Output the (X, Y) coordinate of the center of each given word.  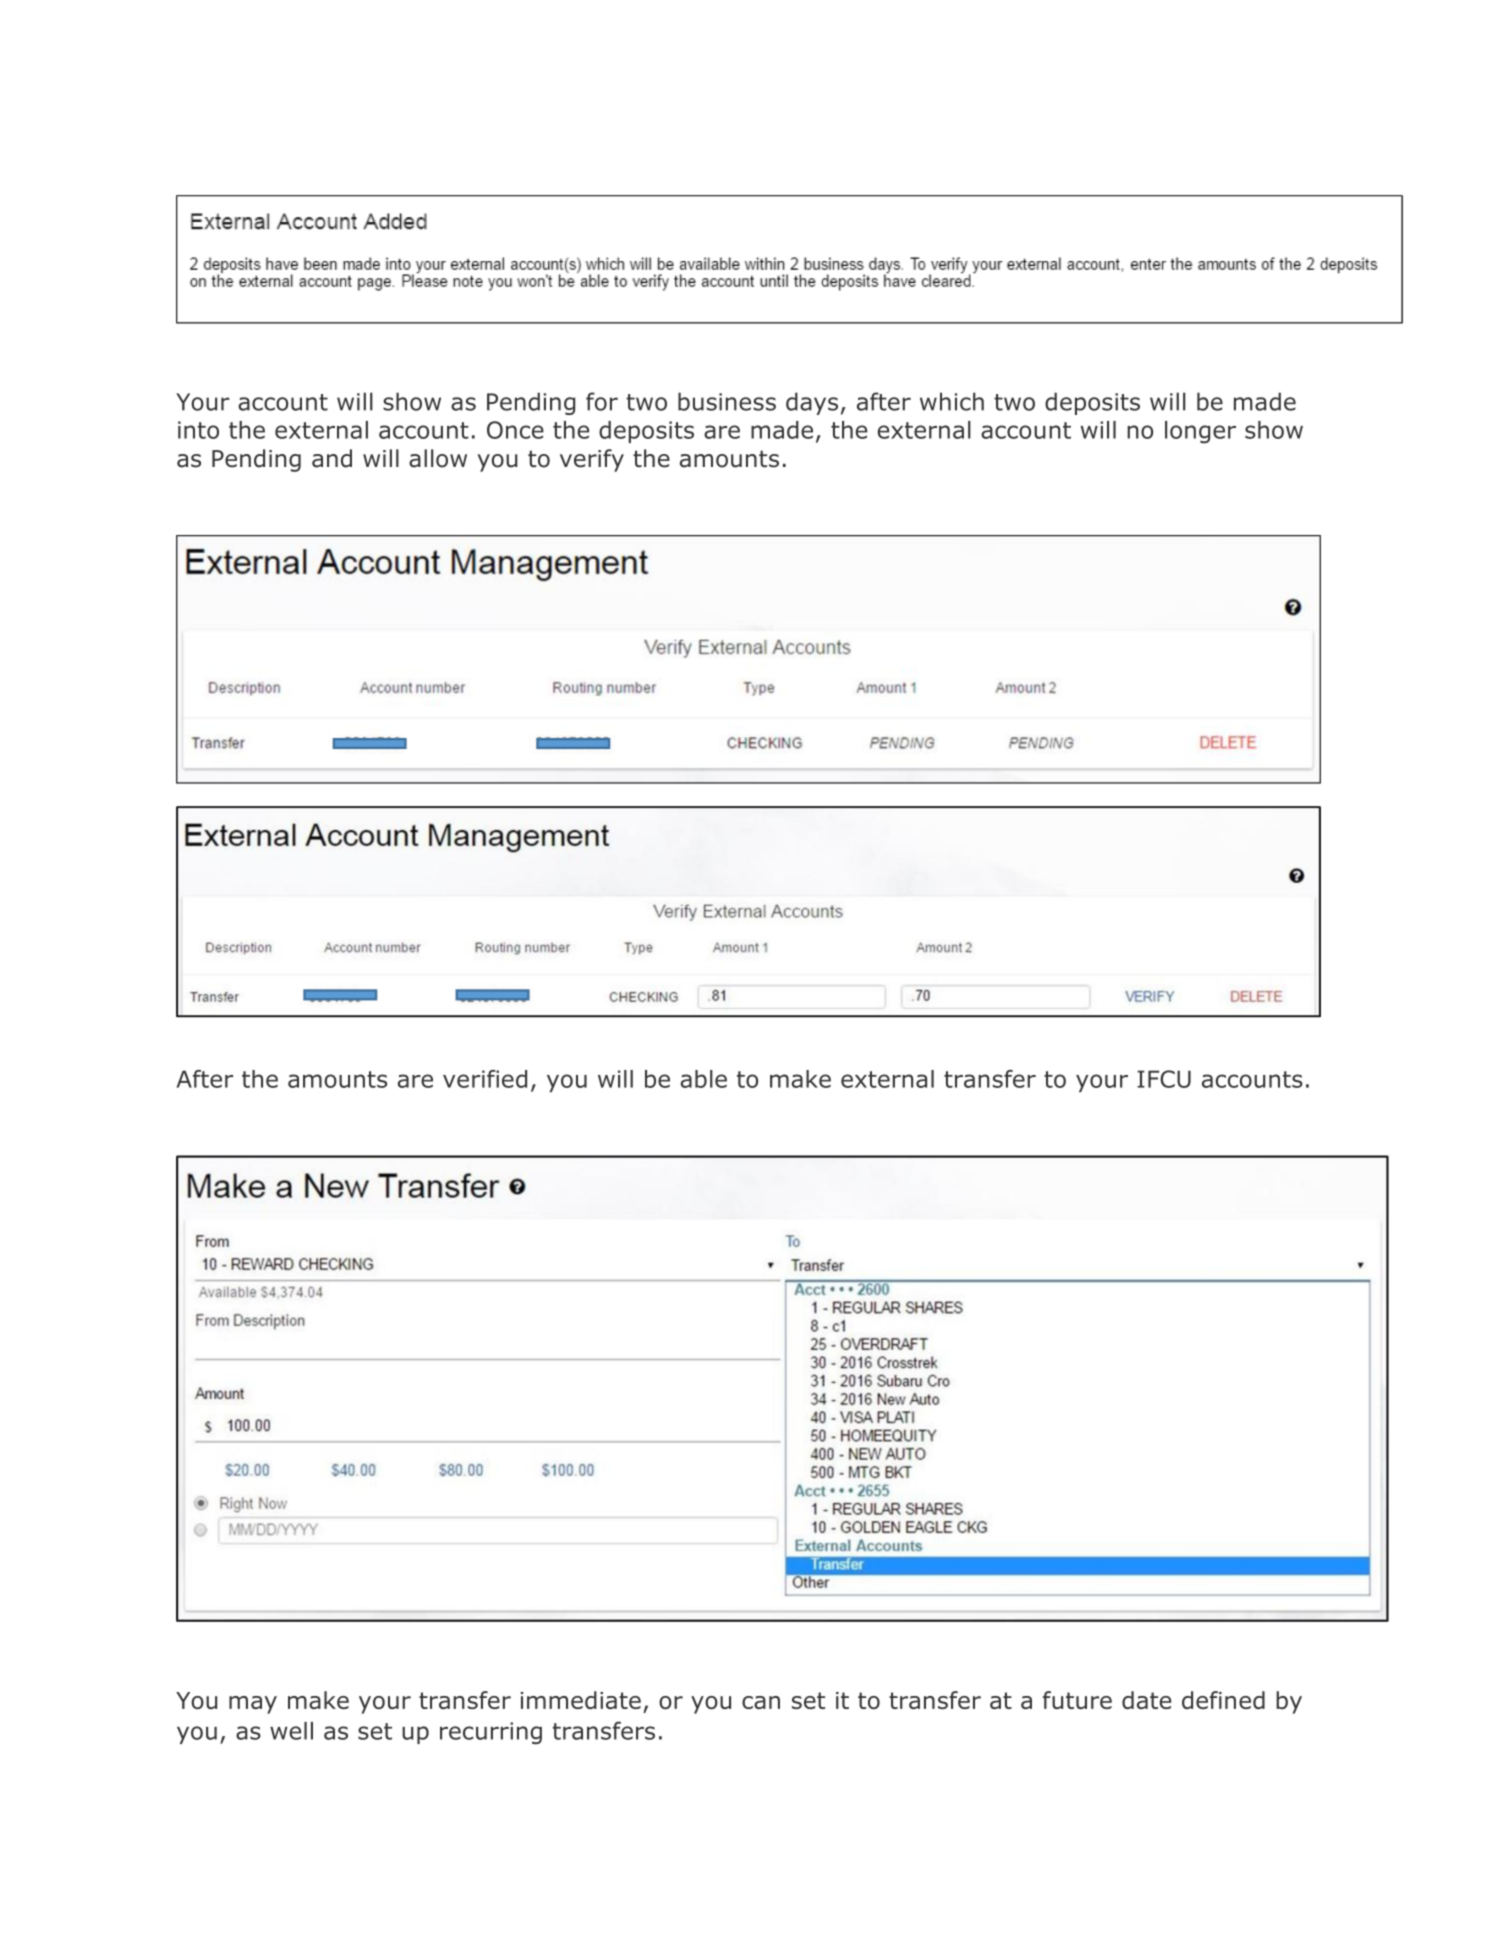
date (1146, 1700)
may (253, 1705)
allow (438, 458)
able (704, 1079)
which (952, 401)
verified (485, 1079)
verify (592, 460)
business (727, 401)
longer (1200, 432)
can (761, 1702)
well (291, 1731)
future (1077, 1700)
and (332, 458)
